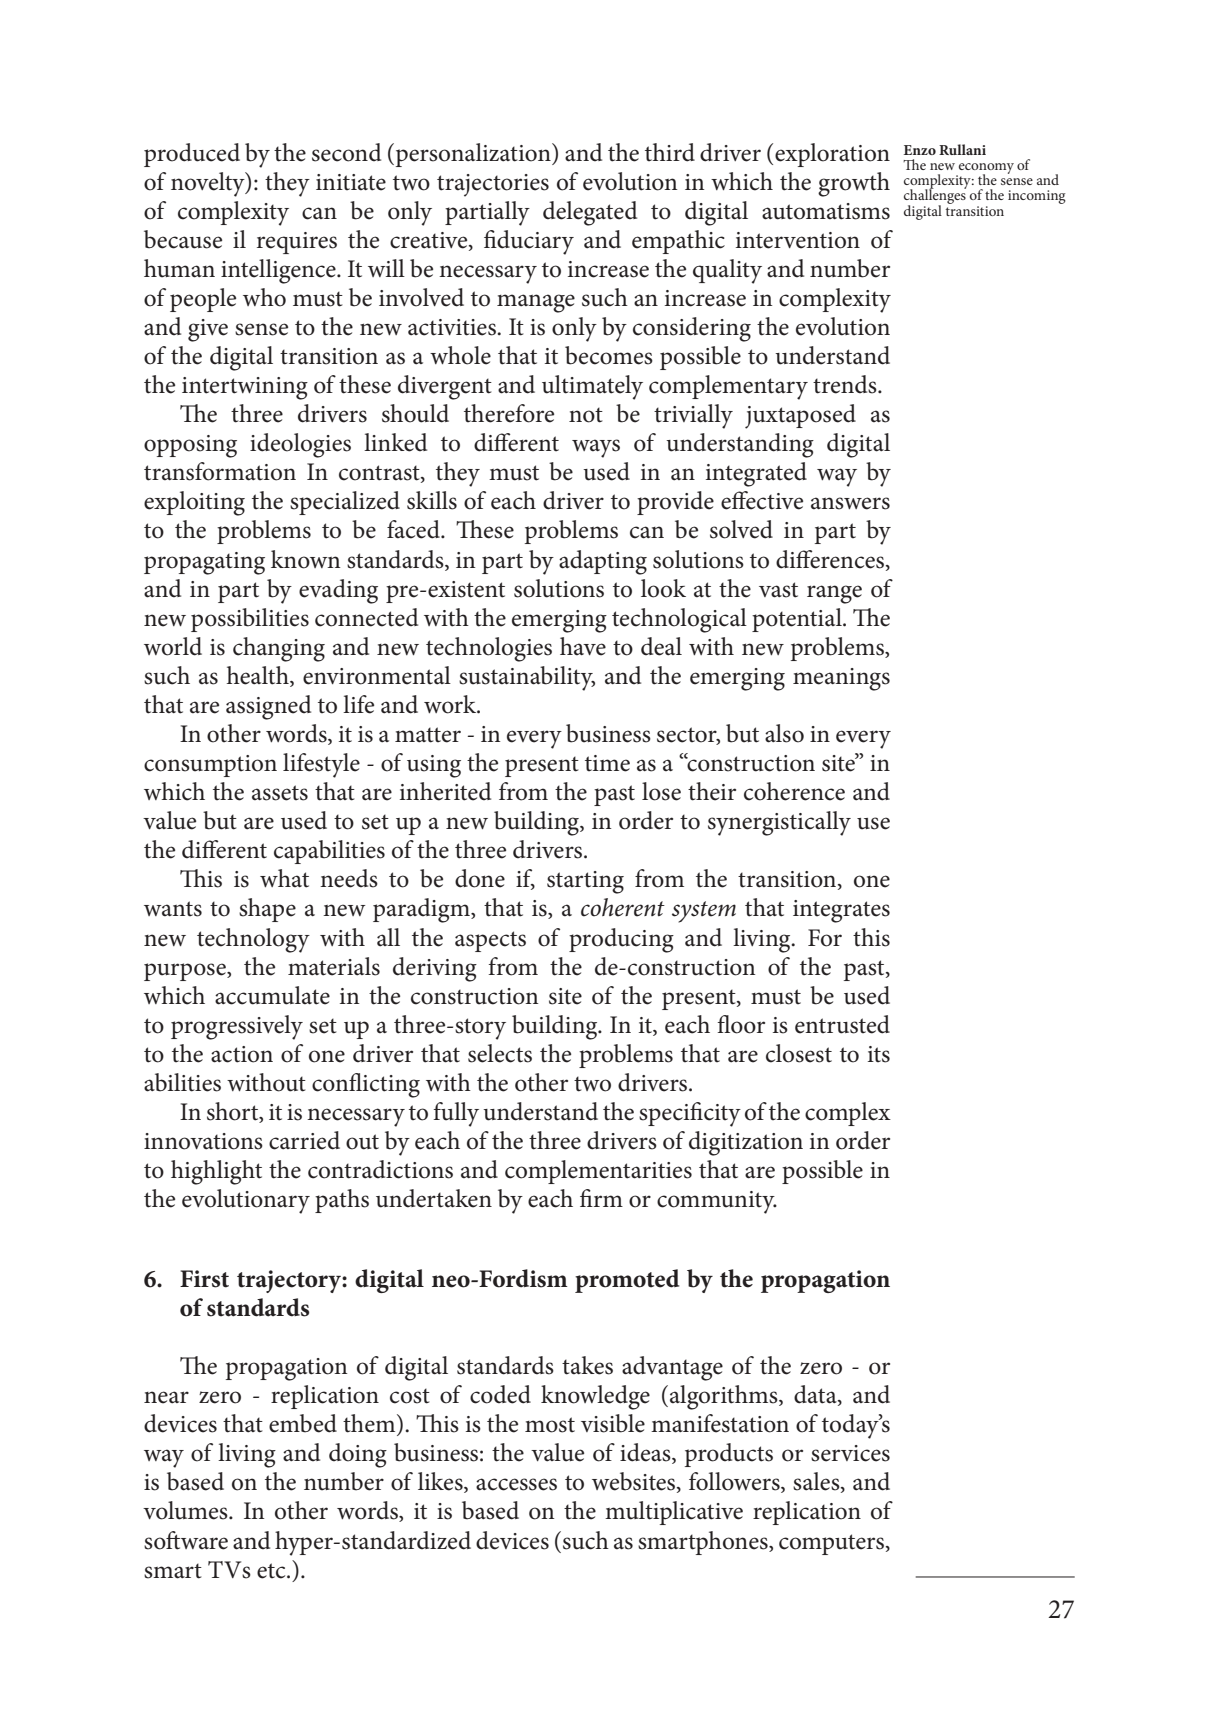 This document has height=1720, width=1218. What do you see at coordinates (674, 1513) in the document?
I see `multiplicative` at bounding box center [674, 1513].
